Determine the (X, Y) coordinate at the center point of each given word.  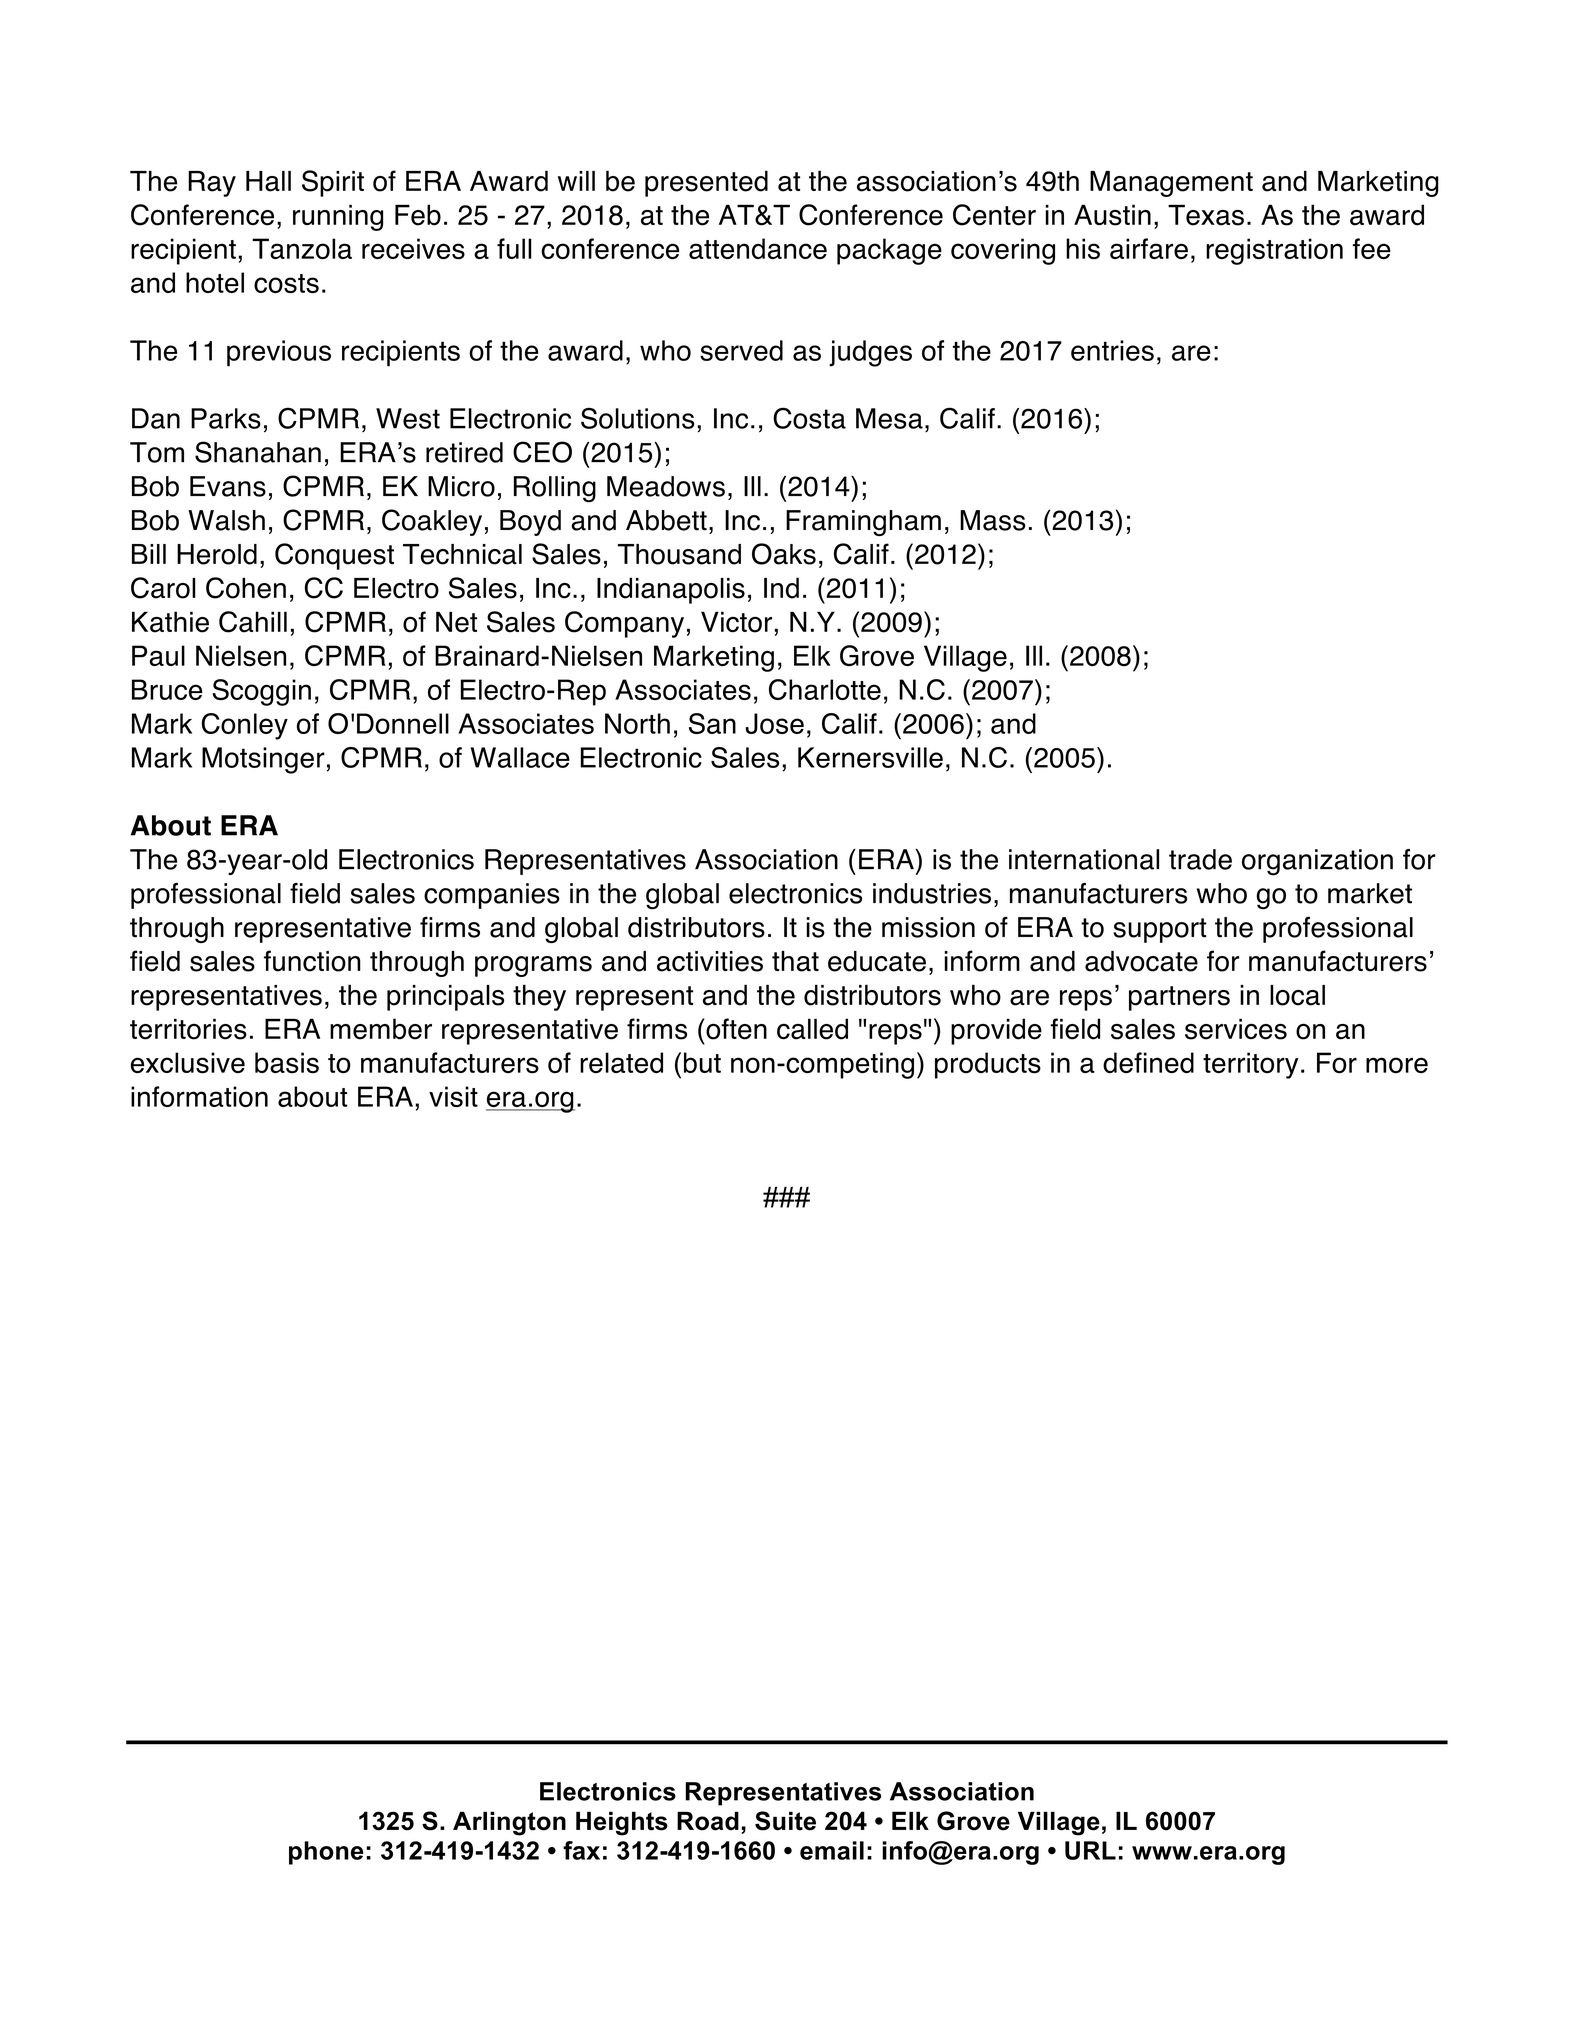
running (338, 217)
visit (453, 1096)
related (621, 1062)
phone (326, 1853)
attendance (758, 248)
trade (1200, 859)
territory (1250, 1065)
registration (1274, 251)
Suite (785, 1821)
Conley (245, 726)
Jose (775, 723)
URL (1090, 1850)
